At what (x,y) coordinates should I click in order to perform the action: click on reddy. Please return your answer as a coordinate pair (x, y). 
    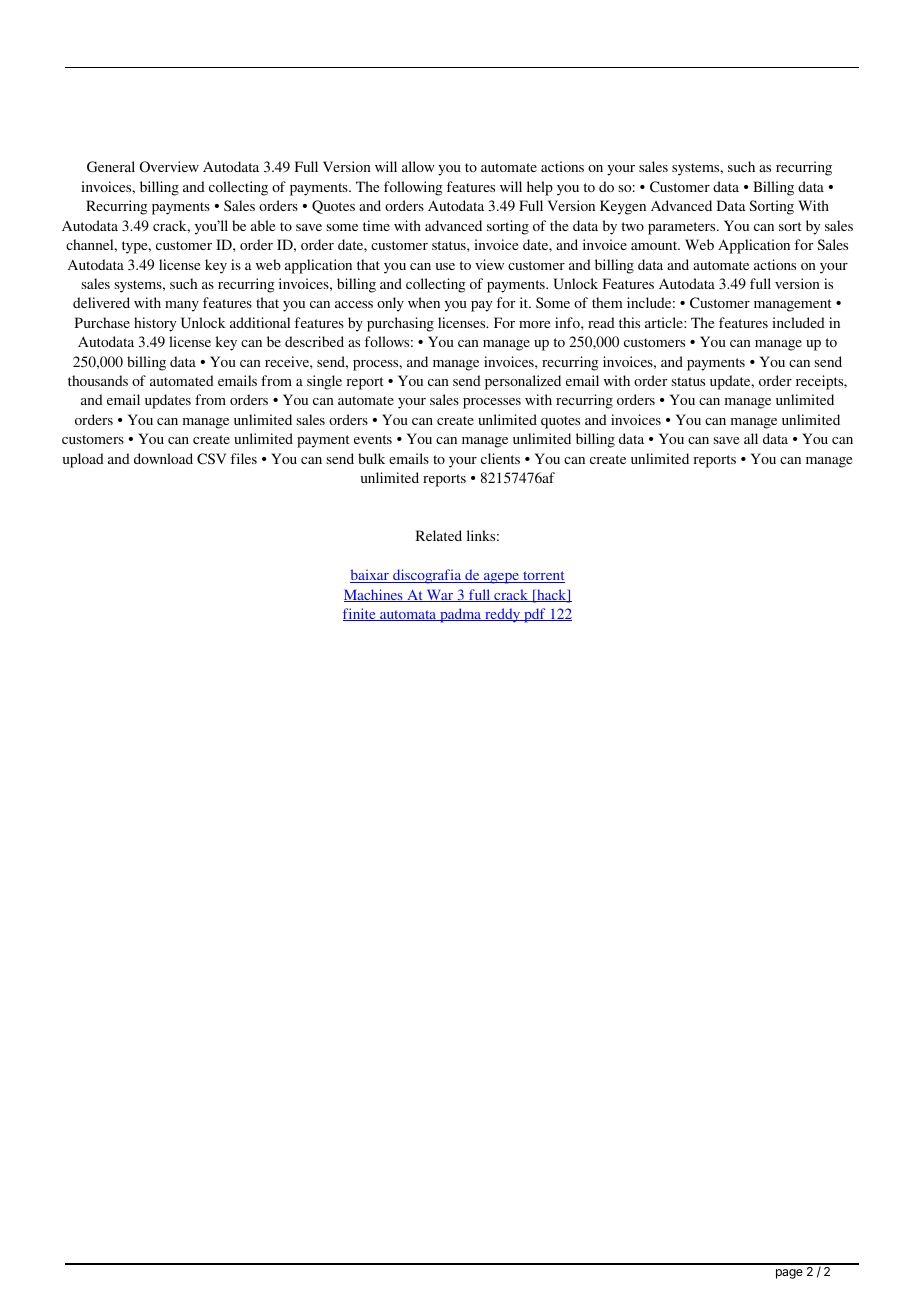
    Looking at the image, I should click on (503, 615).
